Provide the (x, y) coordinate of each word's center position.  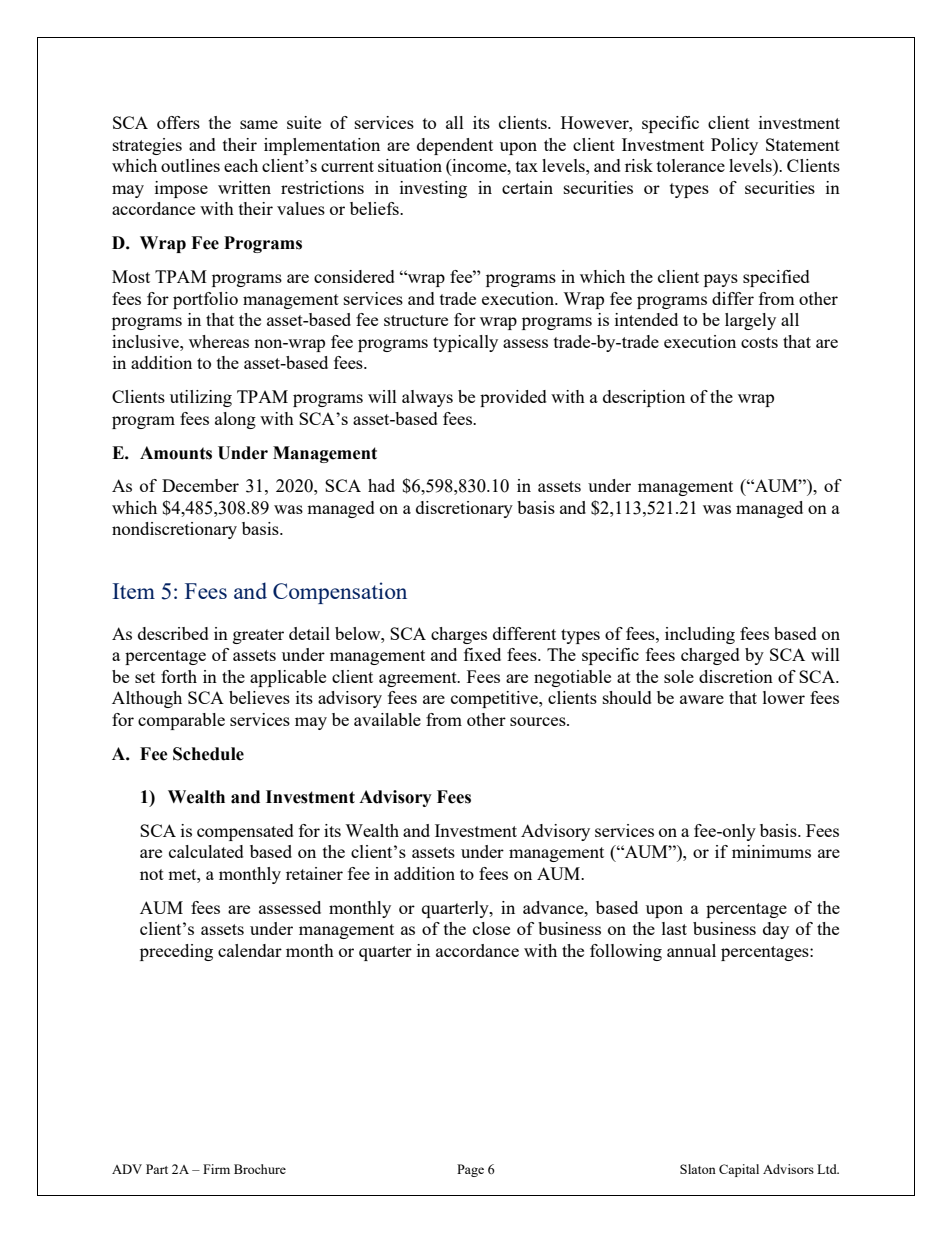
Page (470, 1170)
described (173, 633)
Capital (739, 1170)
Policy (734, 146)
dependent (455, 146)
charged (710, 656)
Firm (216, 1169)
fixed (482, 654)
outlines (190, 165)
